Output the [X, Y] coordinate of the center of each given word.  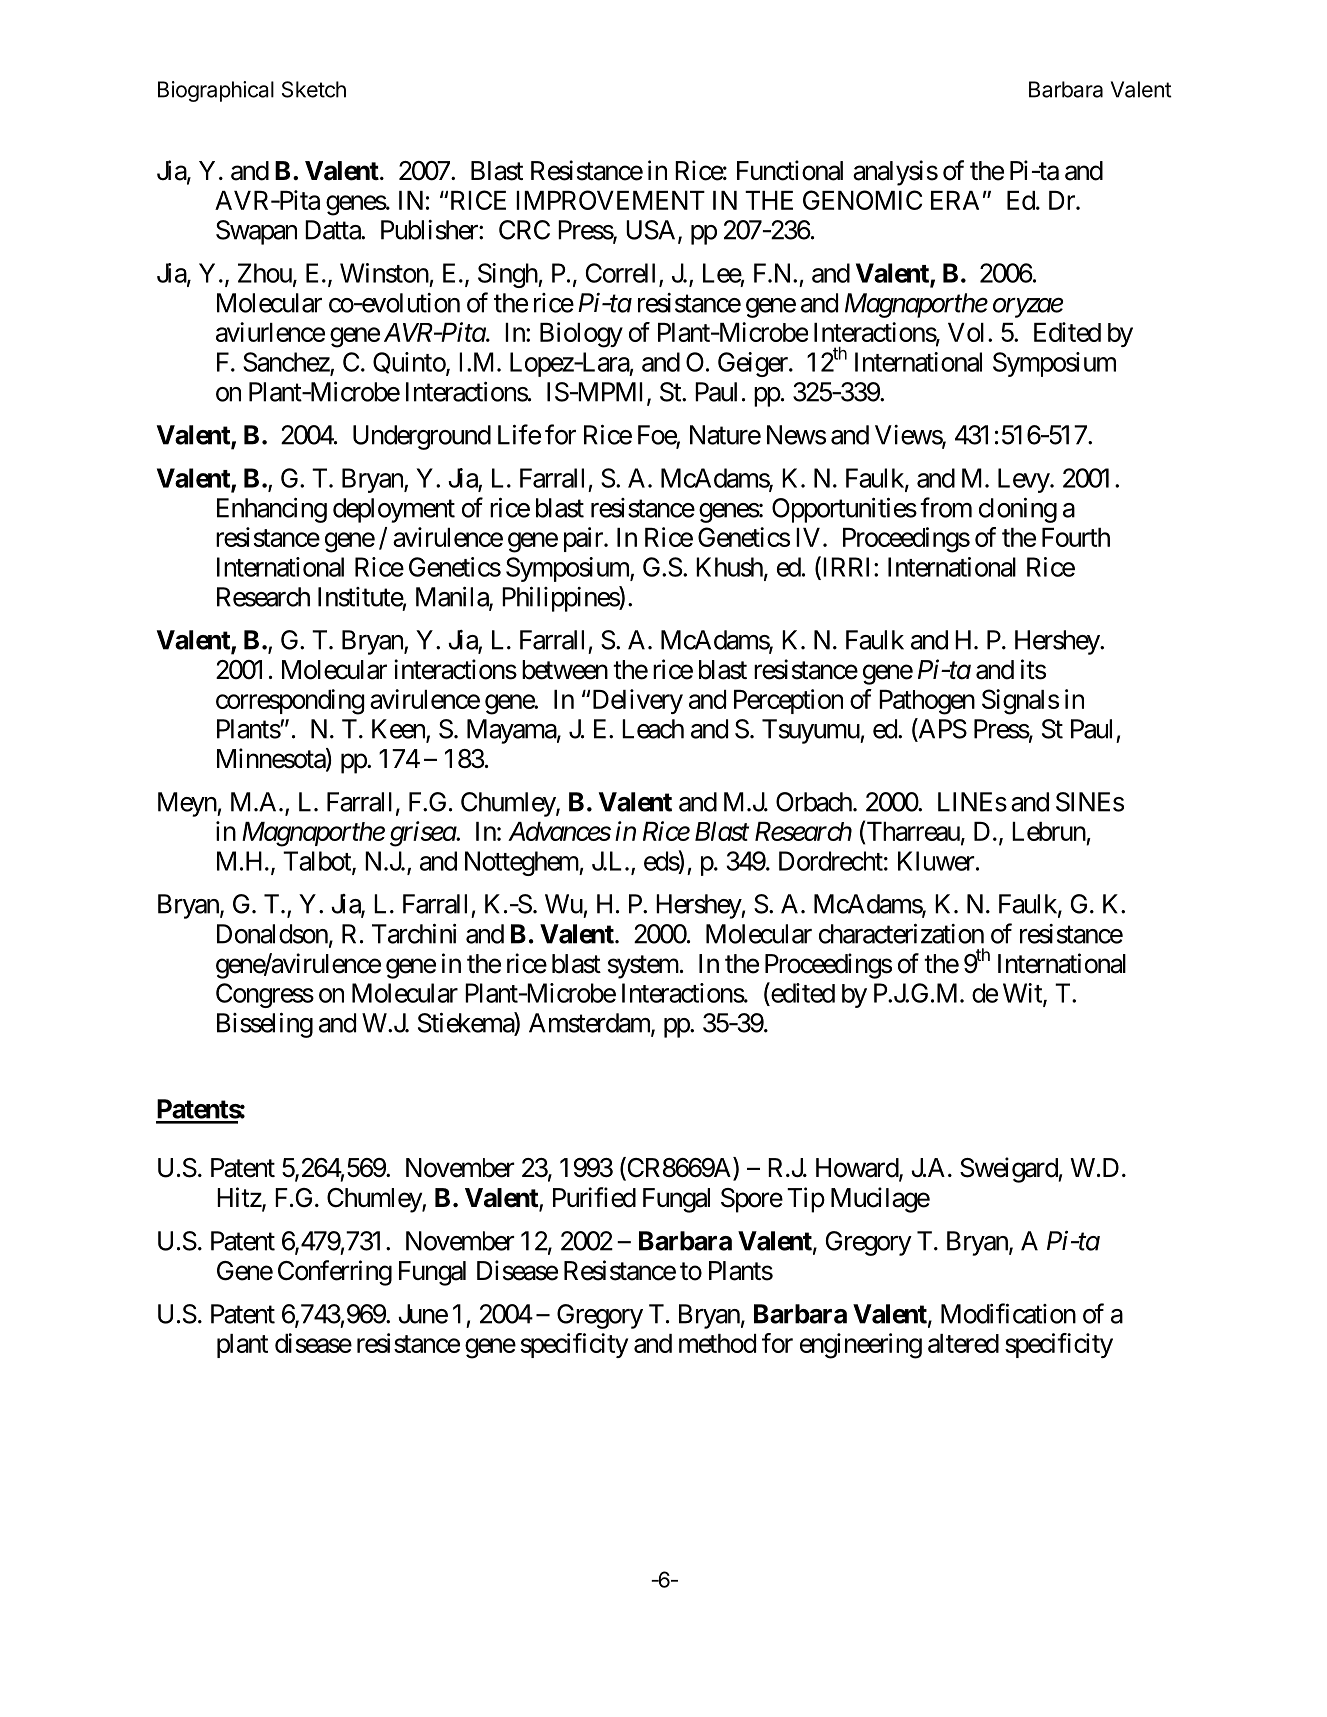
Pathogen [927, 702]
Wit [1023, 994]
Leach [653, 729]
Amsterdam [590, 1024]
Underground [422, 437]
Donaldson [272, 934]
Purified [594, 1197]
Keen [399, 730]
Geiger [754, 364]
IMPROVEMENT [610, 200]
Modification [1008, 1313]
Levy [1024, 480]
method [717, 1343]
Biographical [216, 91]
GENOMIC [862, 200]
